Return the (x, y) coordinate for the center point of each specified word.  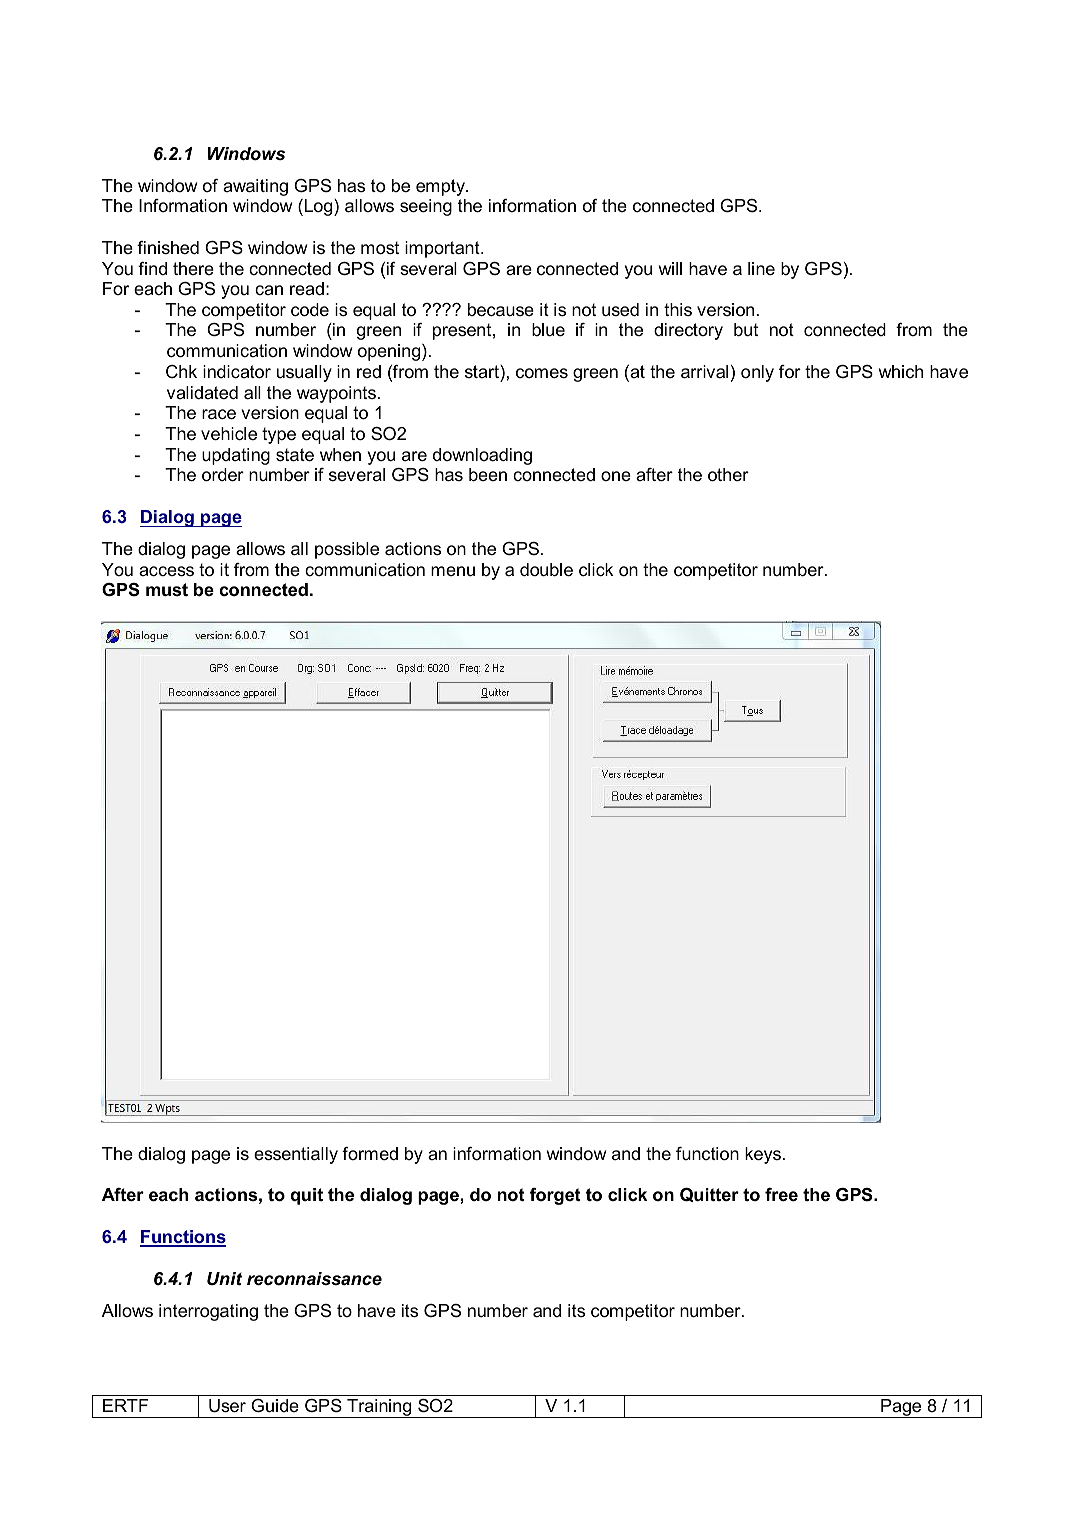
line (761, 268)
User (227, 1406)
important (443, 249)
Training (379, 1408)
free (781, 1194)
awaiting (255, 187)
